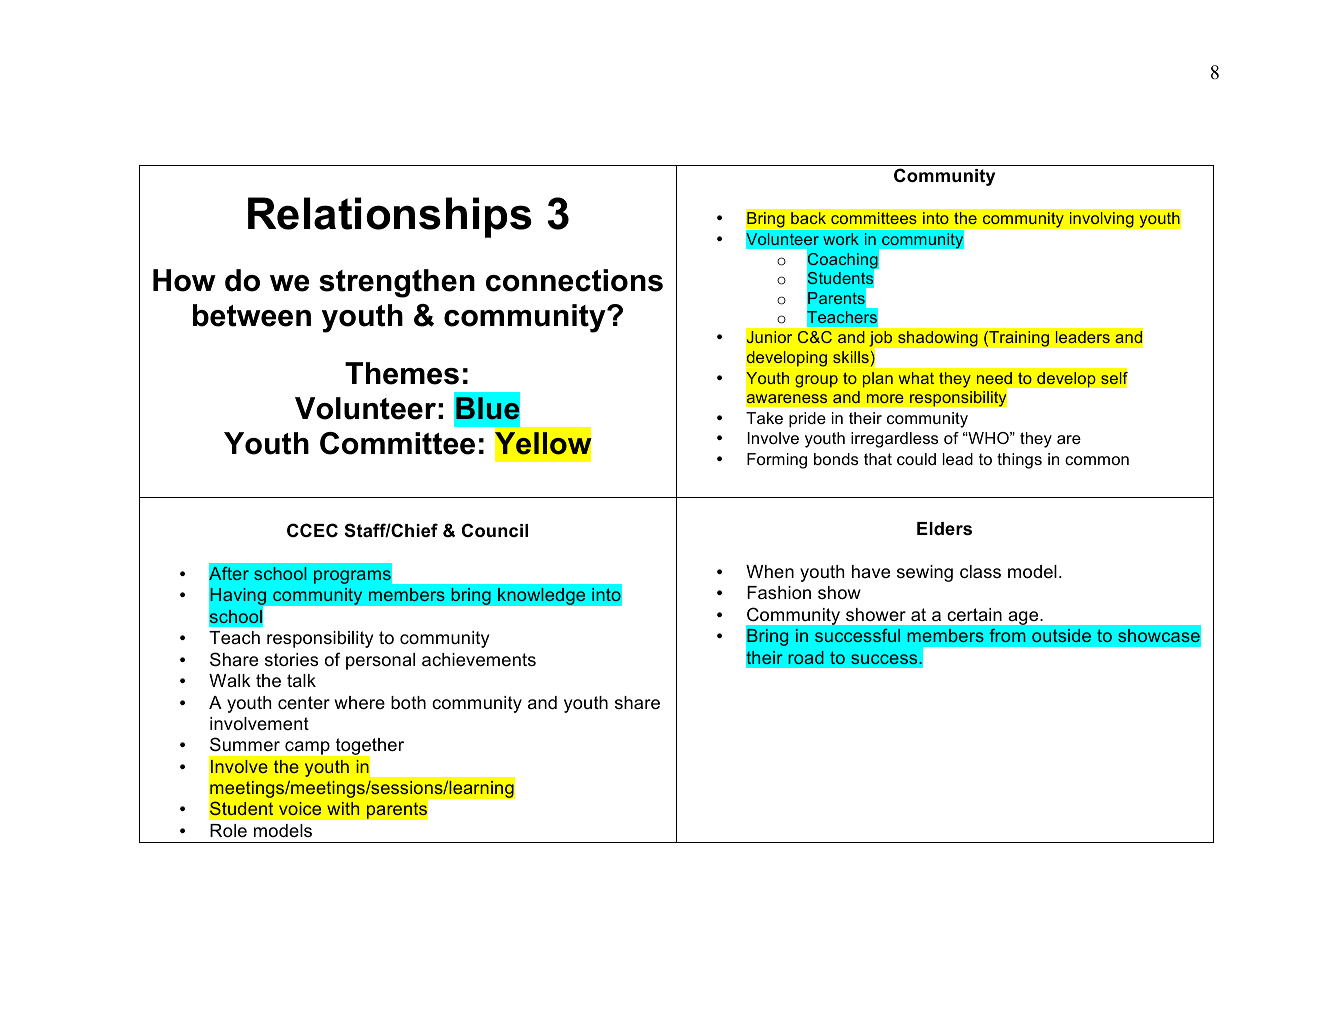 The image size is (1341, 1036). Describe the element at coordinates (1008, 635) in the screenshot. I see `from` at that location.
